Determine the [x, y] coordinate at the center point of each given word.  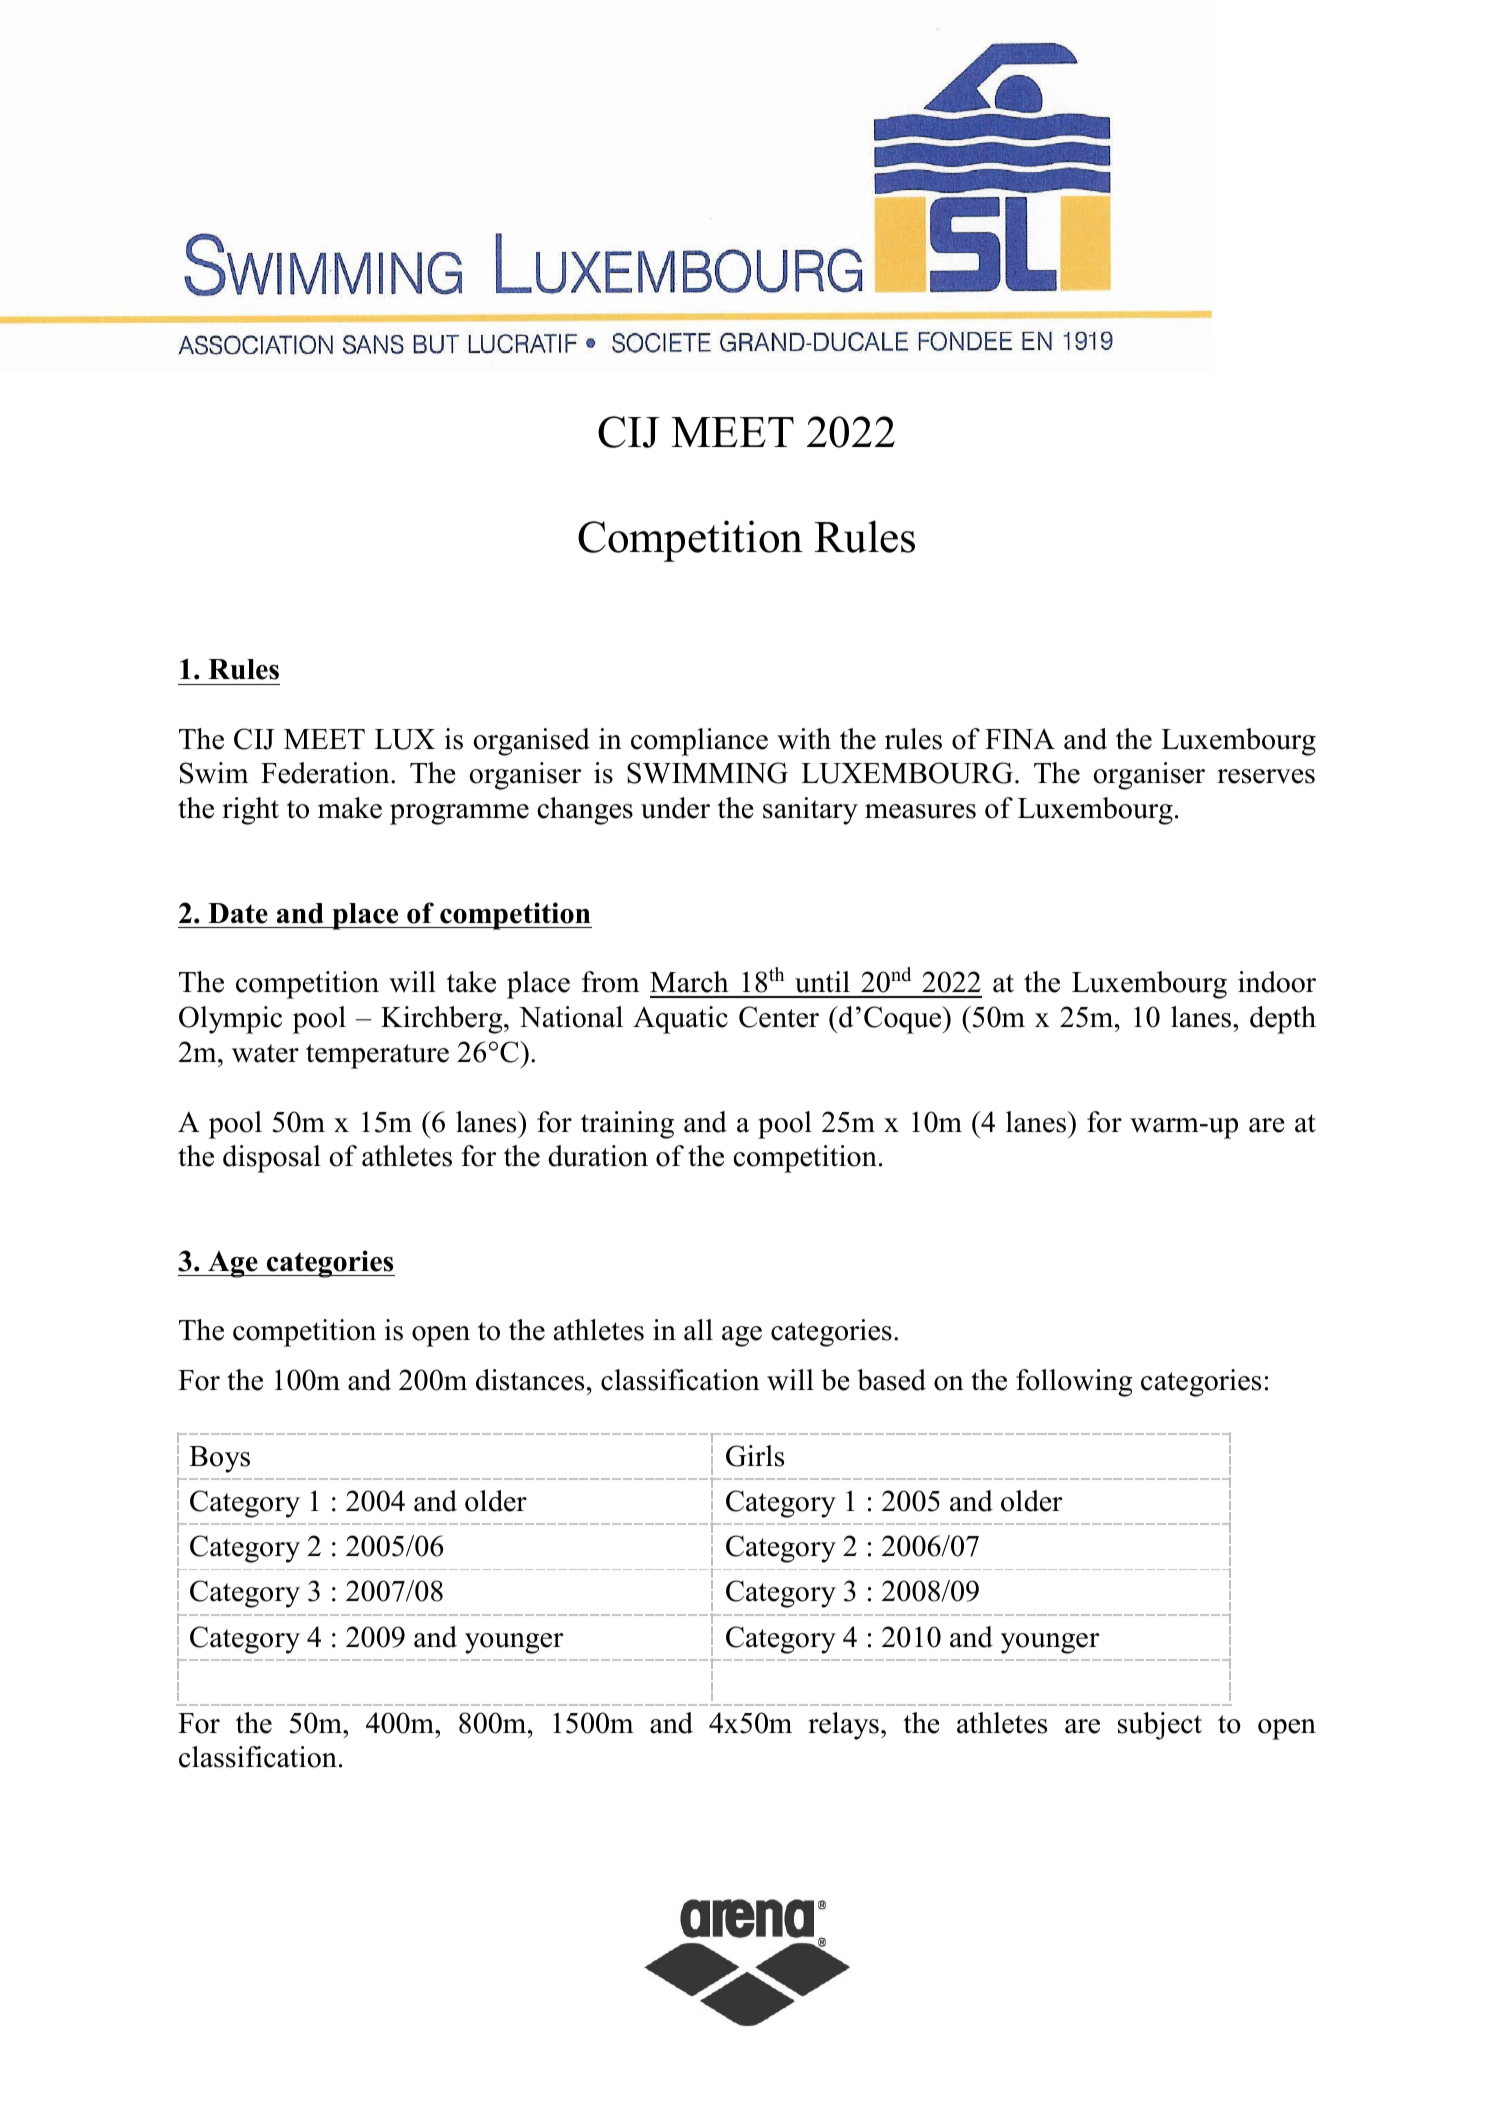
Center [779, 1017]
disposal [272, 1159]
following [1074, 1383]
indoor [1277, 982]
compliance [699, 742]
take [471, 982]
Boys [219, 1459]
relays [843, 1726]
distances [530, 1380]
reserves [1266, 776]
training [627, 1125]
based [891, 1380]
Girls [755, 1456]
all [698, 1330]
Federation [326, 773]
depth [1283, 1020]
